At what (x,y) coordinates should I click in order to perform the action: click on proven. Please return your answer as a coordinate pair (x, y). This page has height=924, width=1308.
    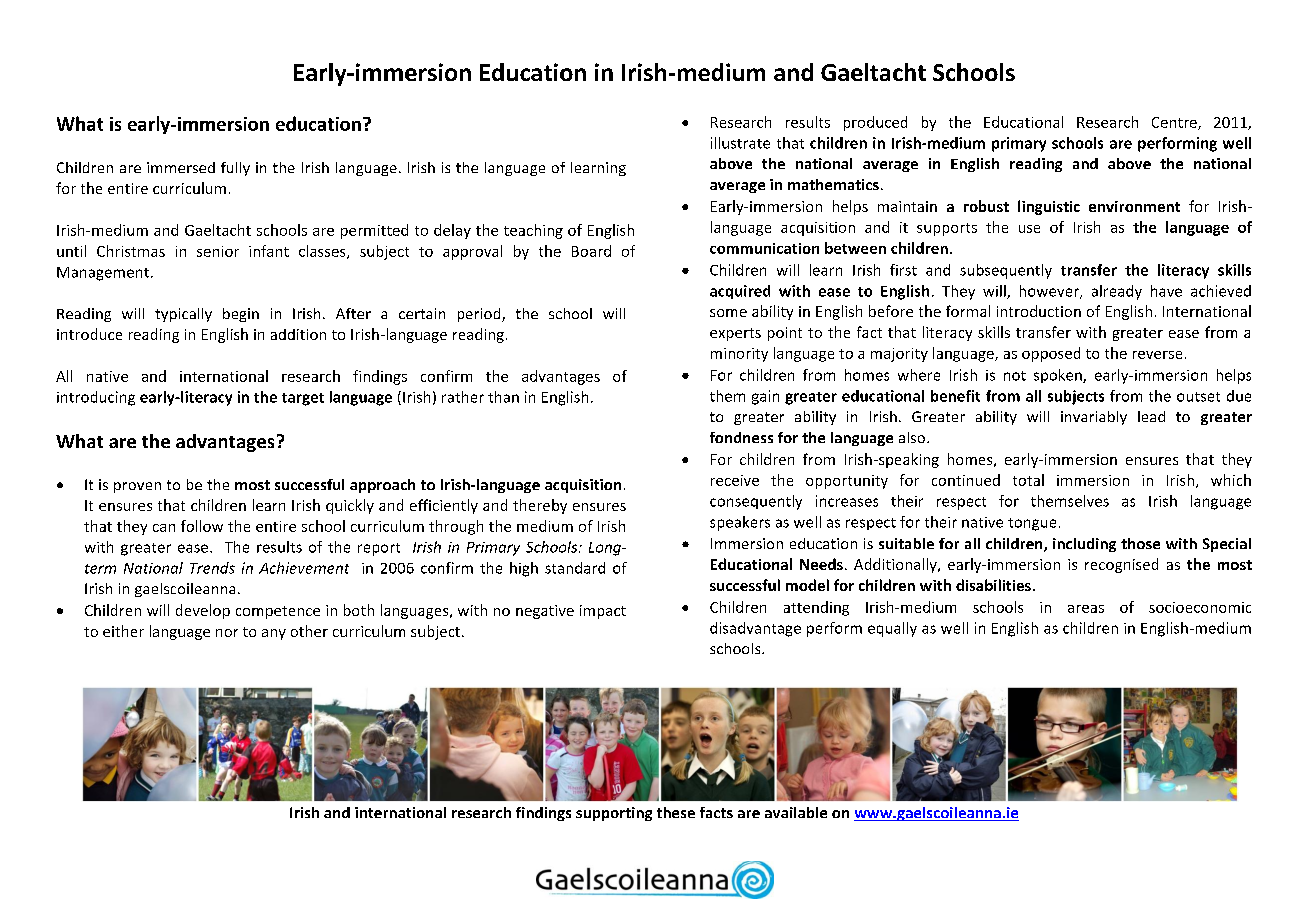
    Looking at the image, I should click on (137, 487).
